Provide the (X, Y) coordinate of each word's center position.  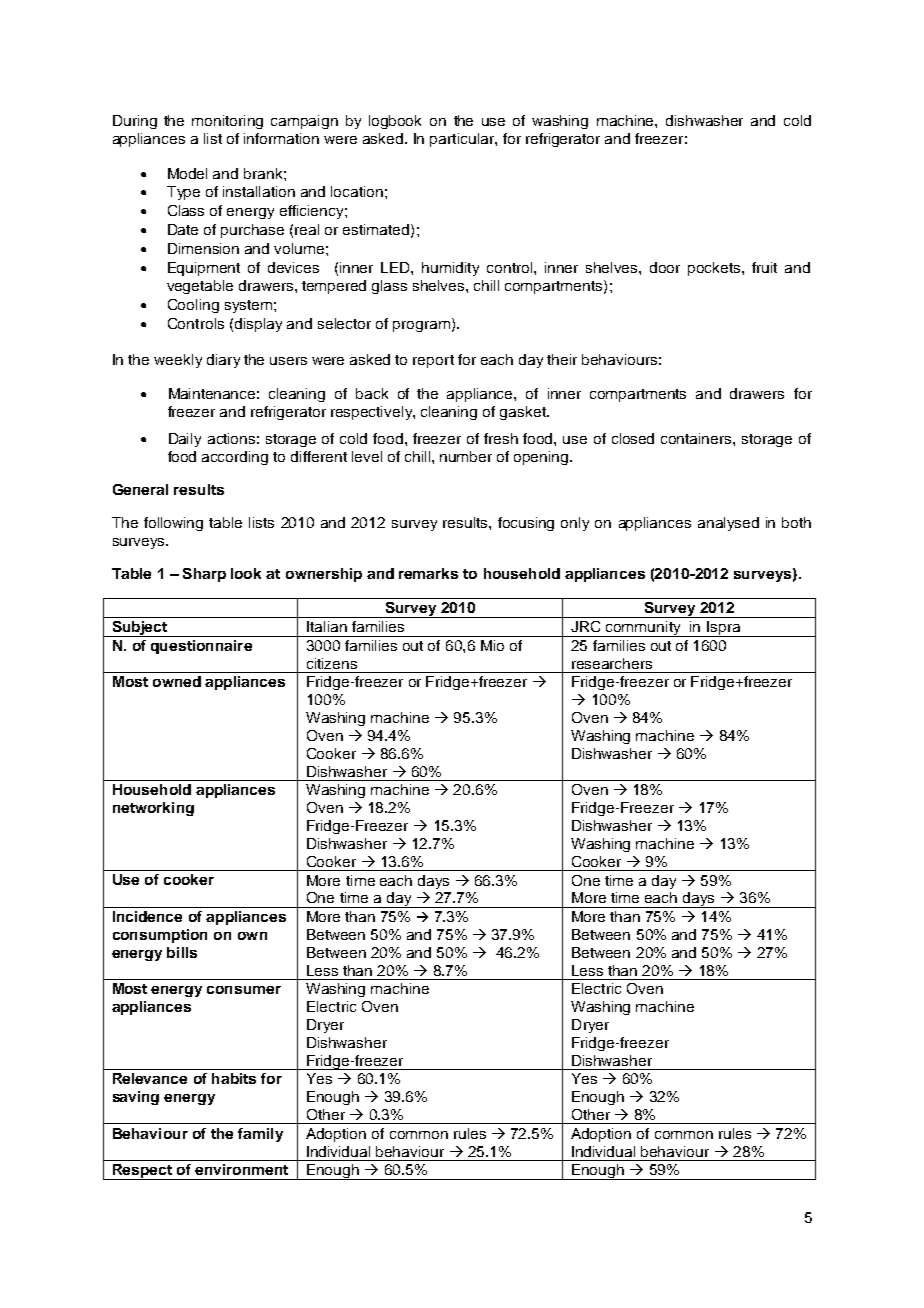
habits (234, 1078)
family (260, 1135)
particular (463, 140)
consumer (244, 990)
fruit (764, 267)
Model (187, 173)
